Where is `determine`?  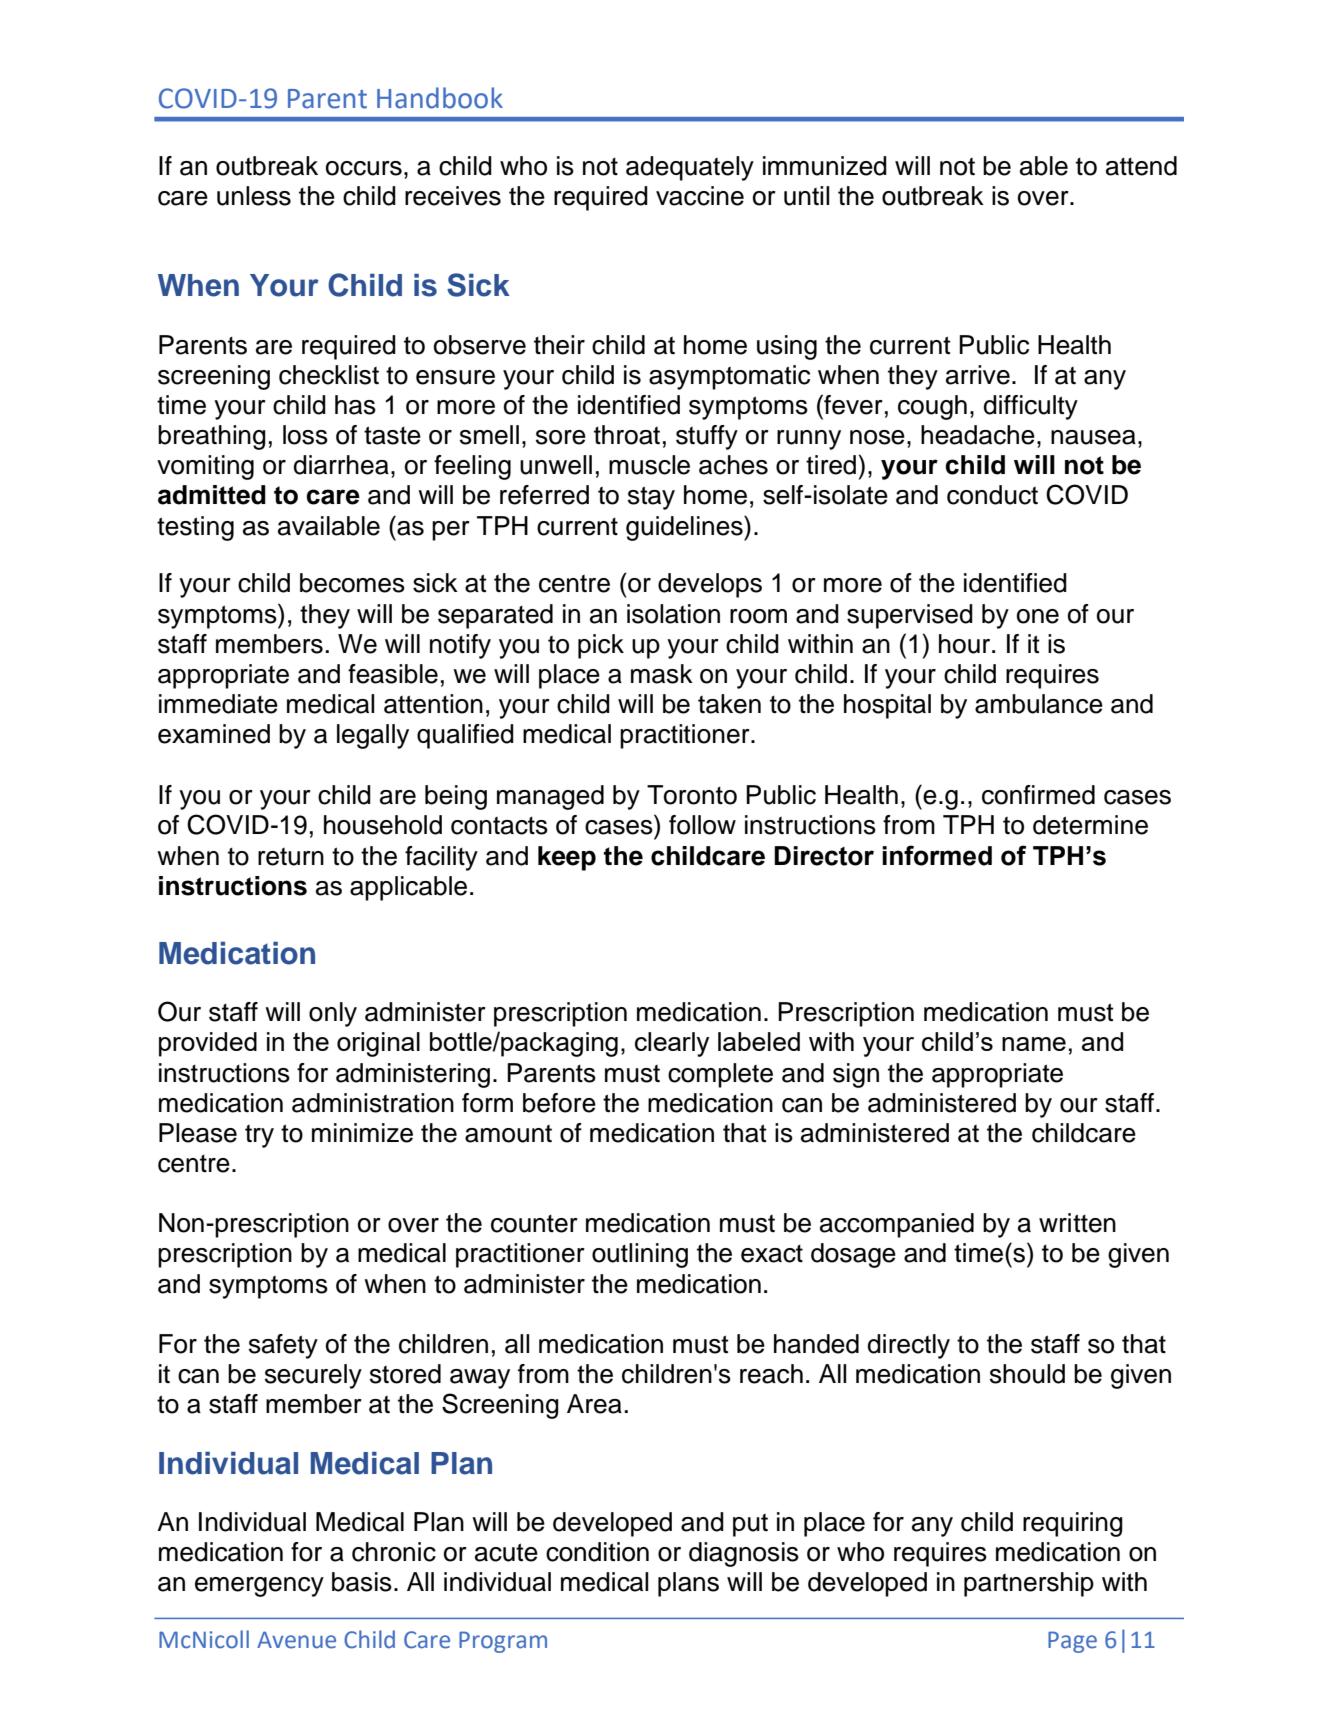
determine is located at coordinates (1090, 825).
